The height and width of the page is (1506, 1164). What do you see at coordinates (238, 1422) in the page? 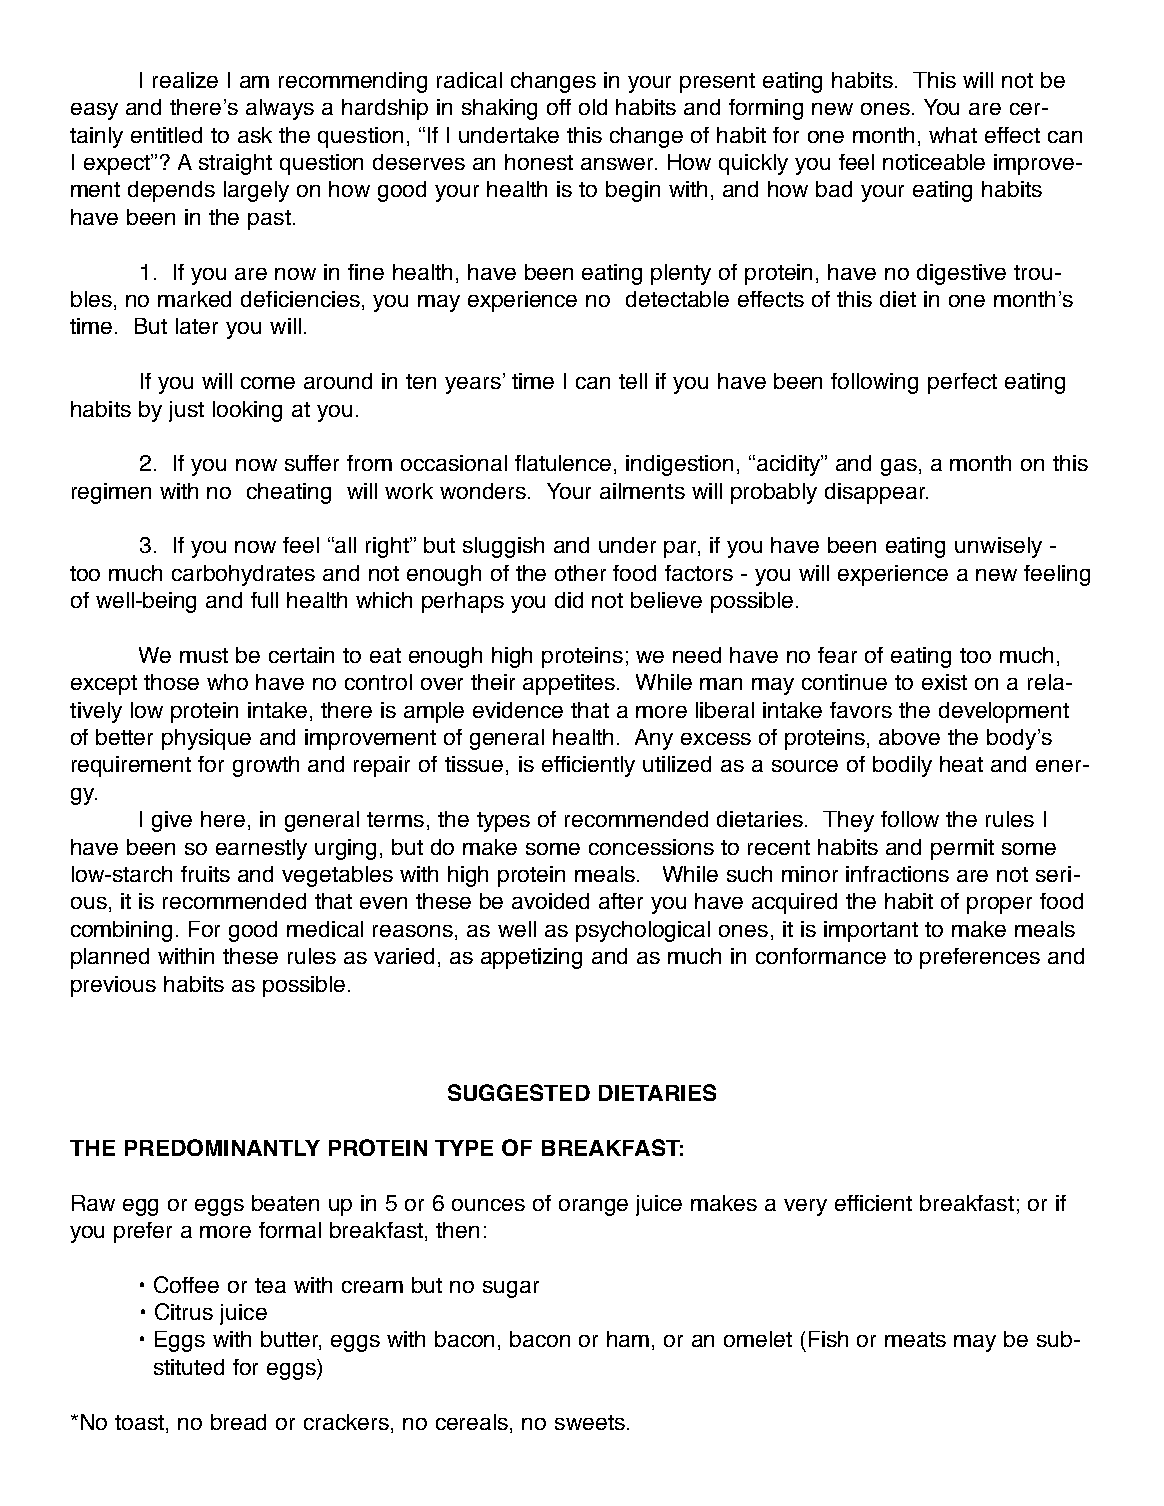
I see `bread` at bounding box center [238, 1422].
